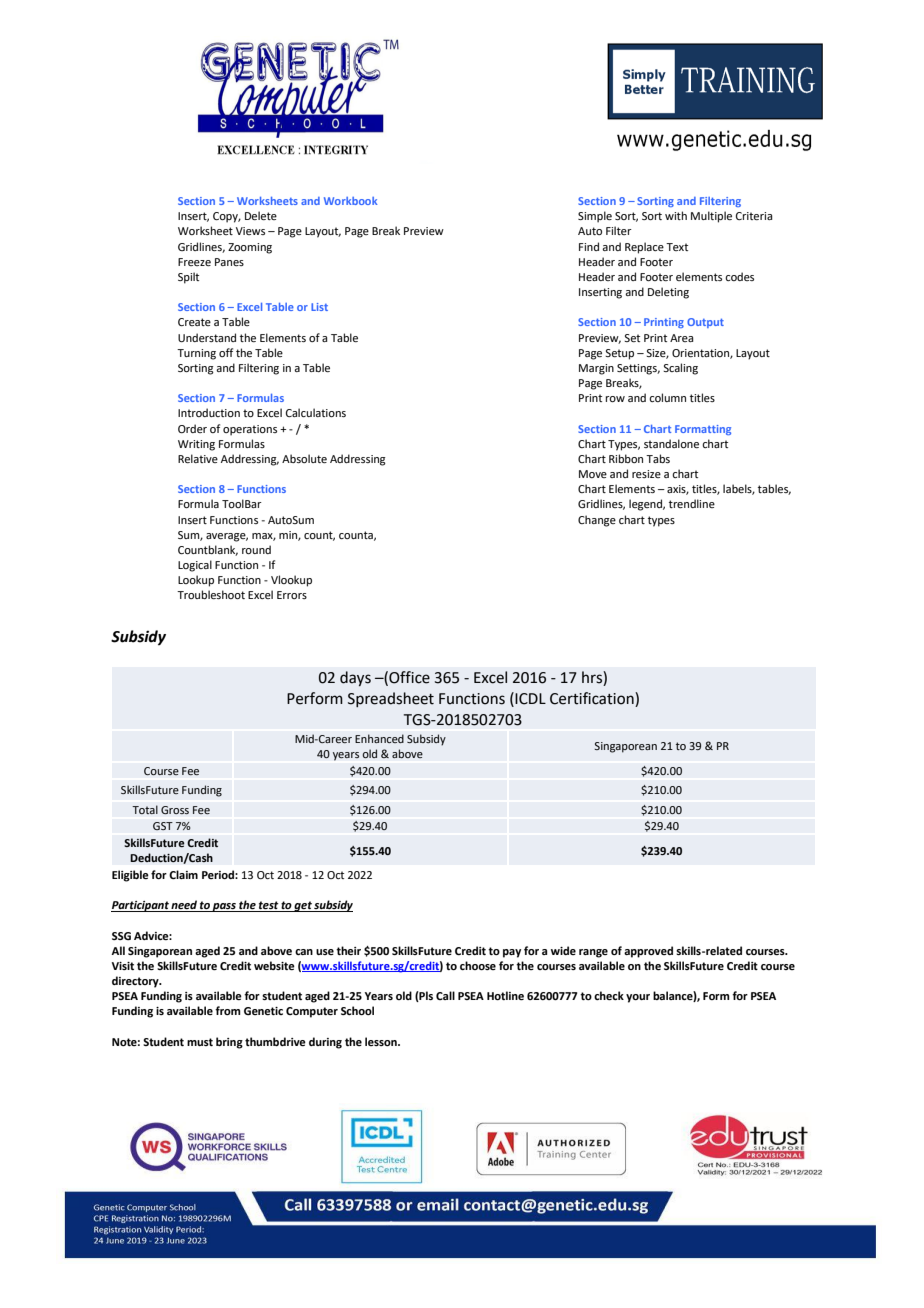 The image size is (924, 1308). Describe the element at coordinates (676, 215) in the document. I see `with` at that location.
